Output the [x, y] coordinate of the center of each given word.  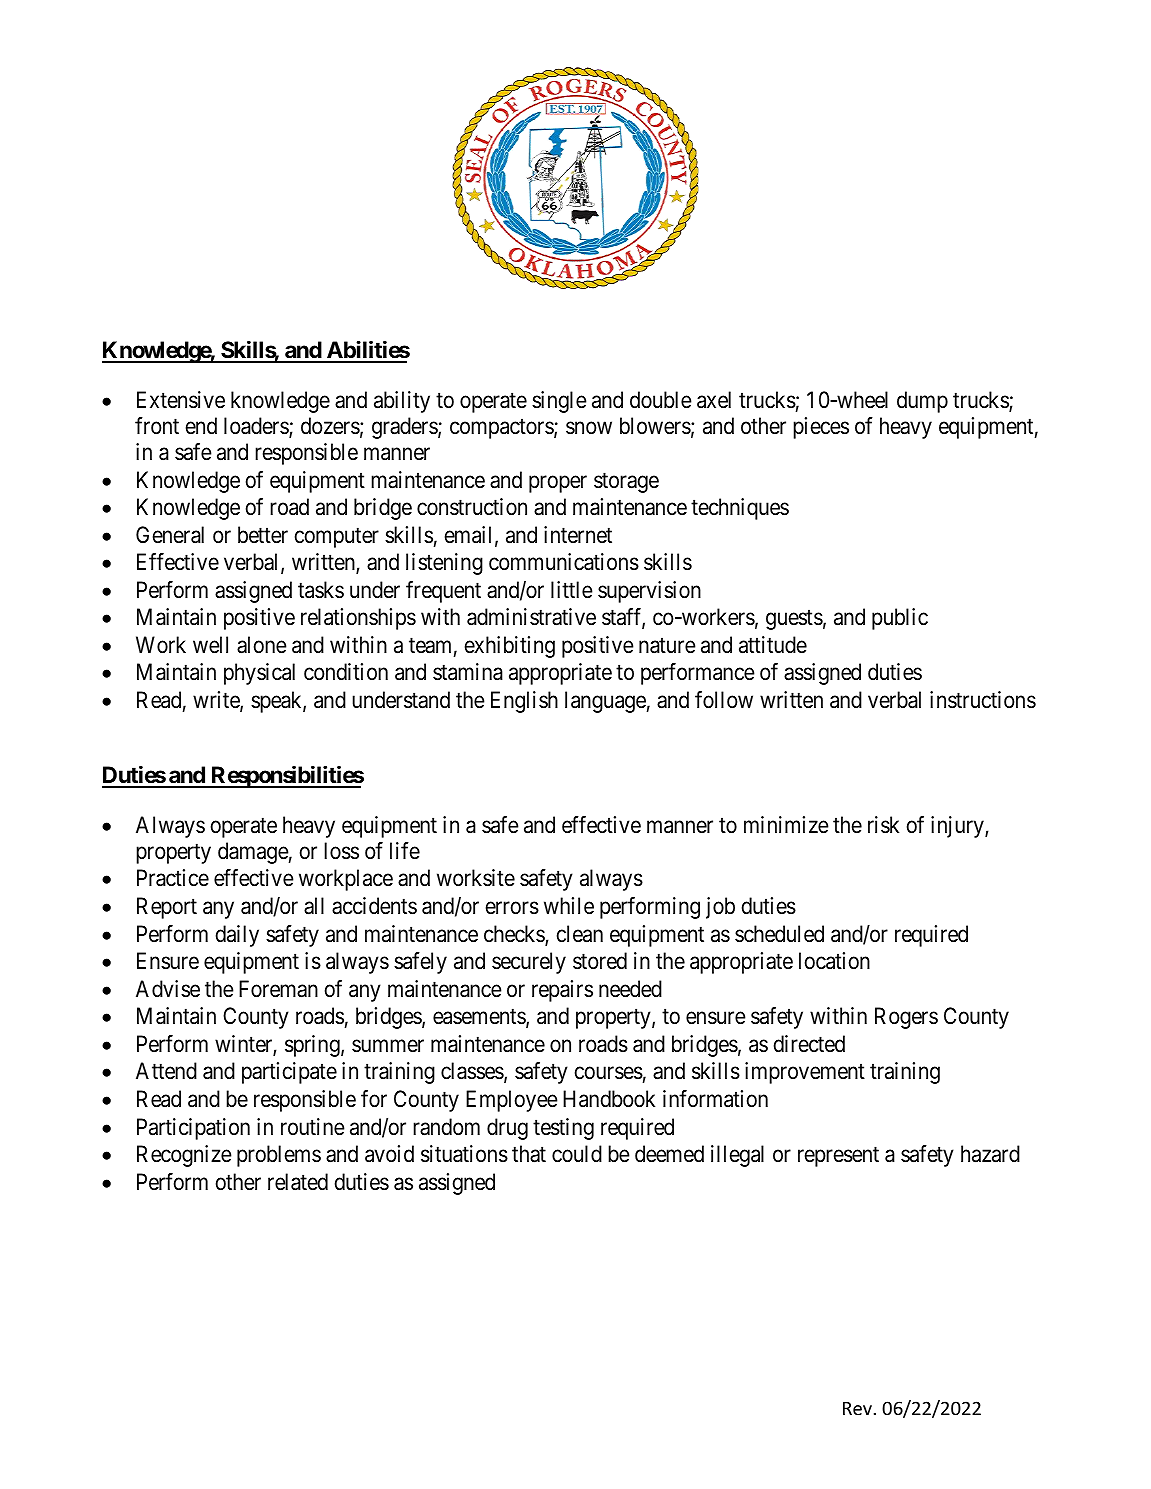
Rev [857, 1408]
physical [259, 674]
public [900, 619]
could [577, 1154]
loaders [257, 427]
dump [922, 402]
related [298, 1182]
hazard [990, 1154]
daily [237, 936]
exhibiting [510, 647]
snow [589, 428]
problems [279, 1156]
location [834, 961]
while [569, 906]
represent [838, 1157]
